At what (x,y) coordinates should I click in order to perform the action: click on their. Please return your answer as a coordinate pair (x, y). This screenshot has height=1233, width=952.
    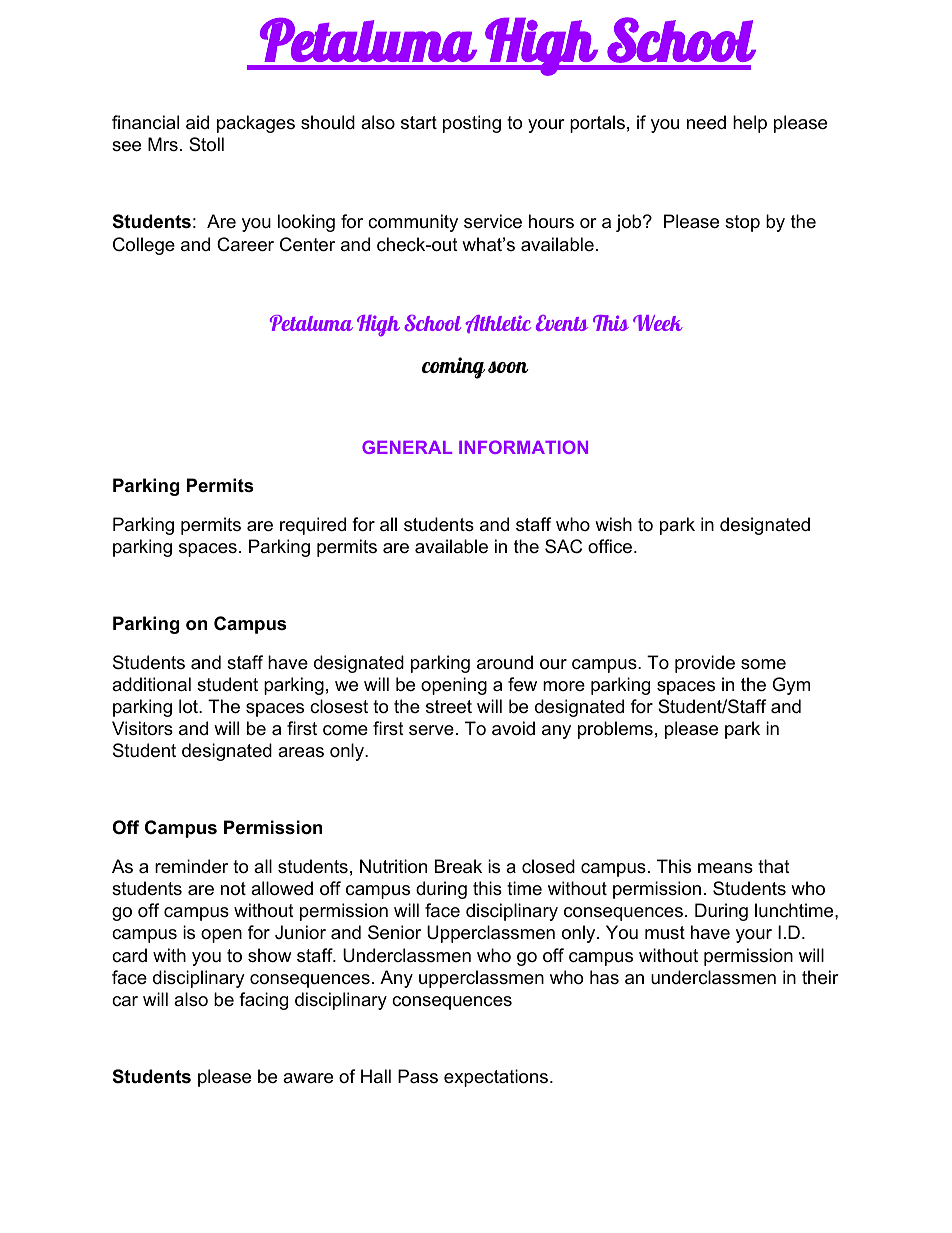
    Looking at the image, I should click on (820, 977).
